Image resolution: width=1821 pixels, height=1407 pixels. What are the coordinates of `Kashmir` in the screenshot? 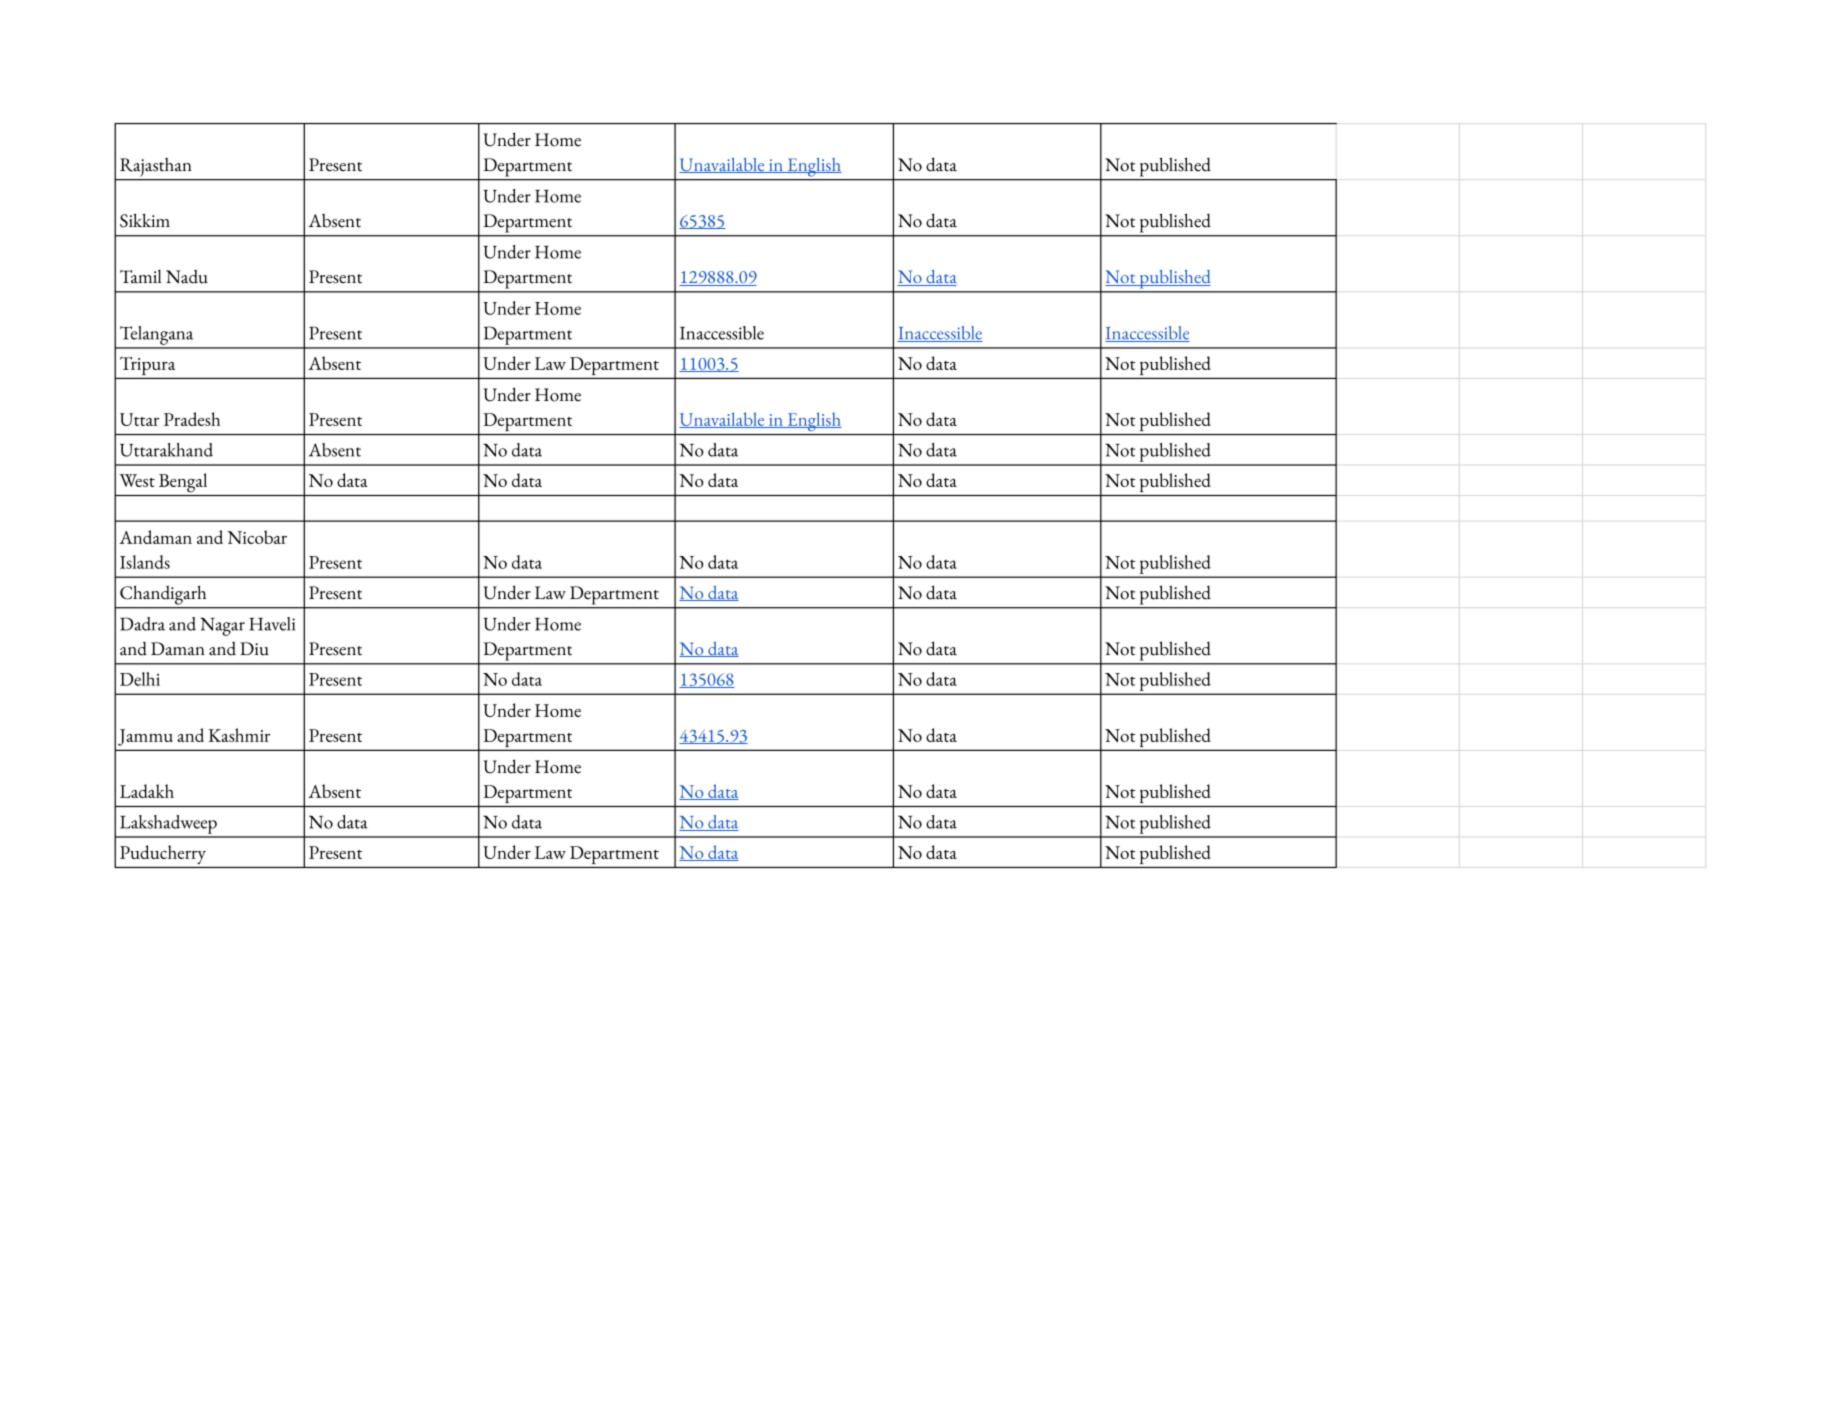 It's located at (239, 735).
